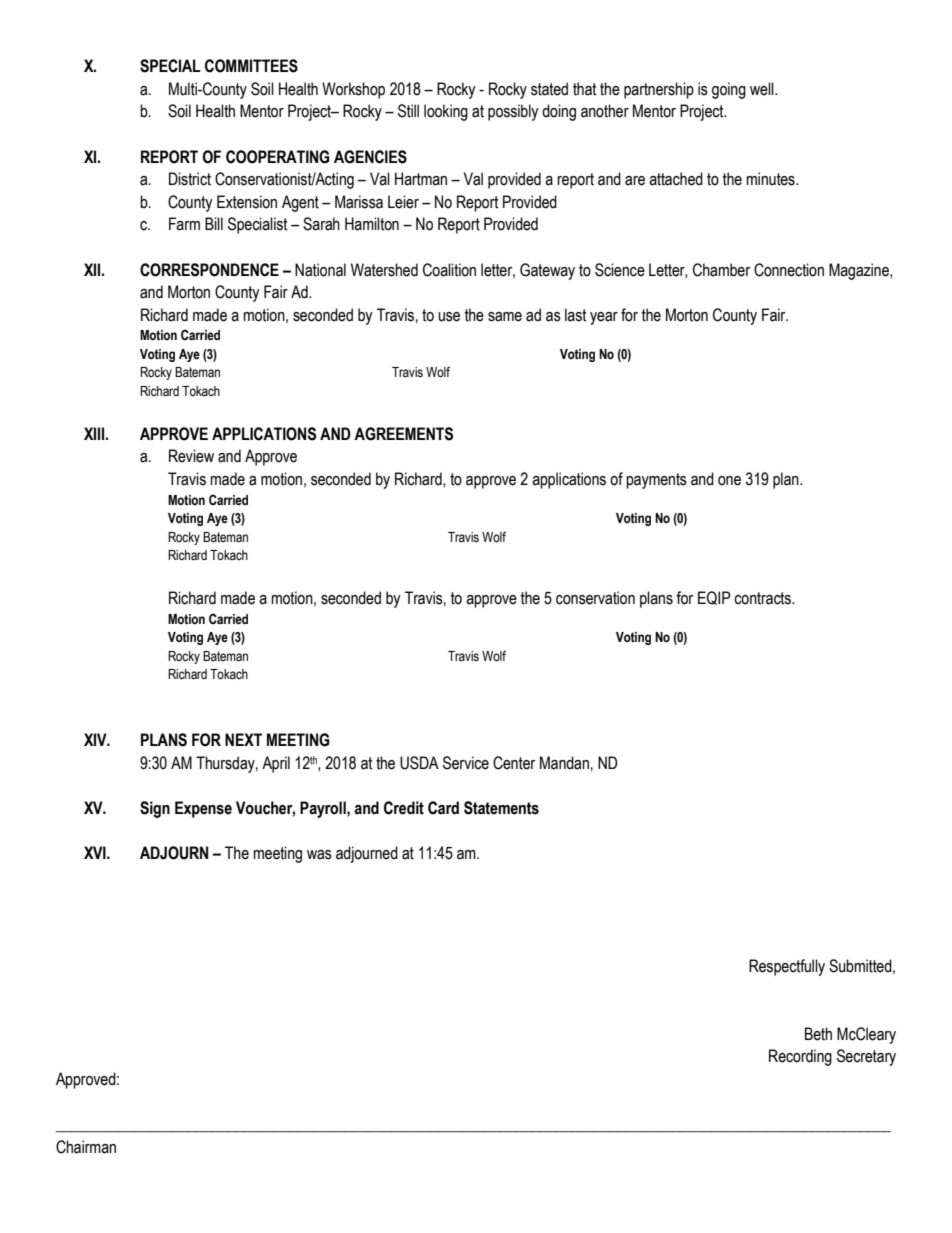 The image size is (952, 1233). What do you see at coordinates (501, 808) in the screenshot?
I see `Statements` at bounding box center [501, 808].
